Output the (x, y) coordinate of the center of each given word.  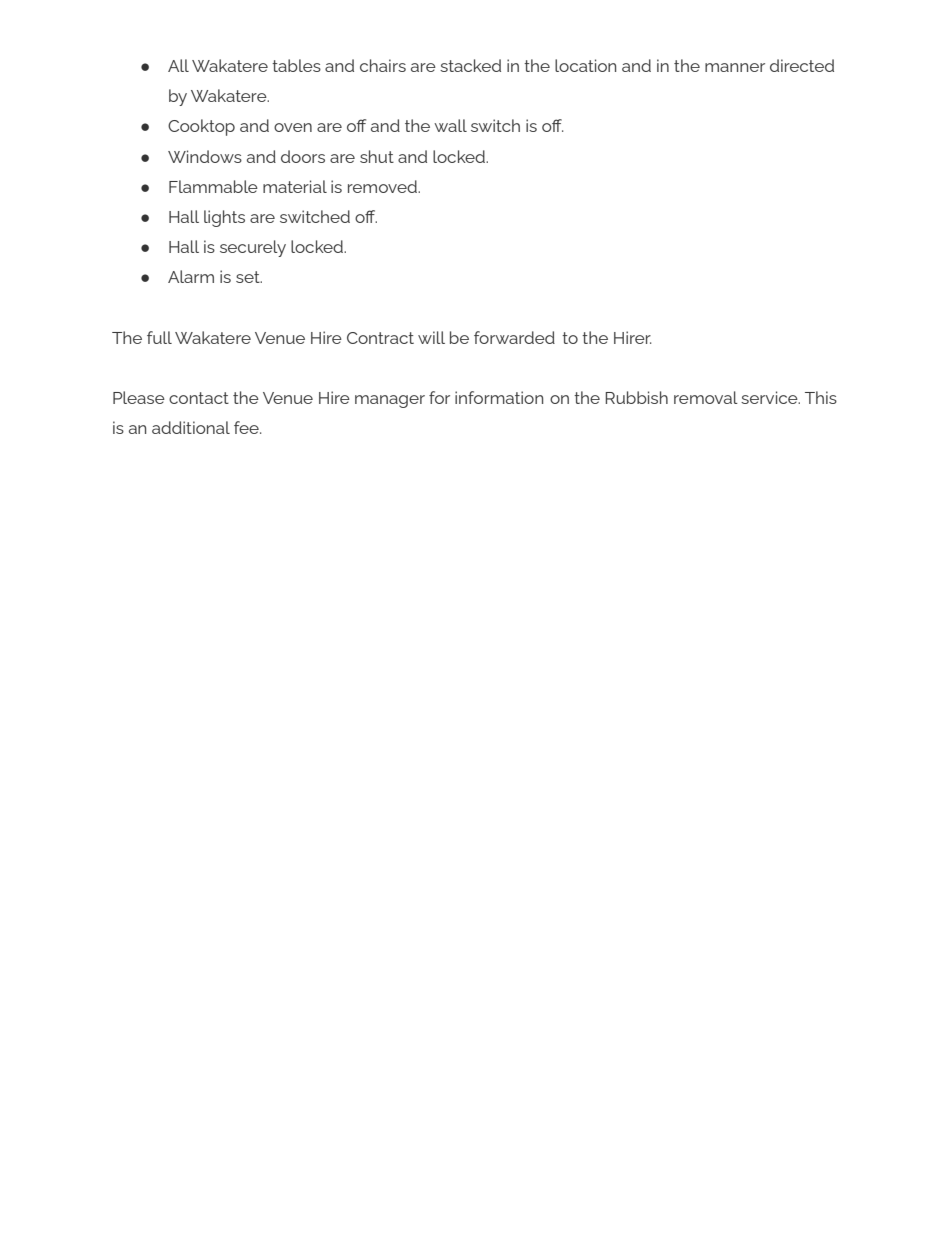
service (770, 397)
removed (383, 186)
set (249, 277)
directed (802, 65)
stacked (470, 65)
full (159, 337)
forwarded (514, 337)
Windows (205, 156)
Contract (380, 338)
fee (247, 427)
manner (735, 67)
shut (377, 156)
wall (450, 125)
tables (296, 65)
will (431, 337)
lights (224, 218)
